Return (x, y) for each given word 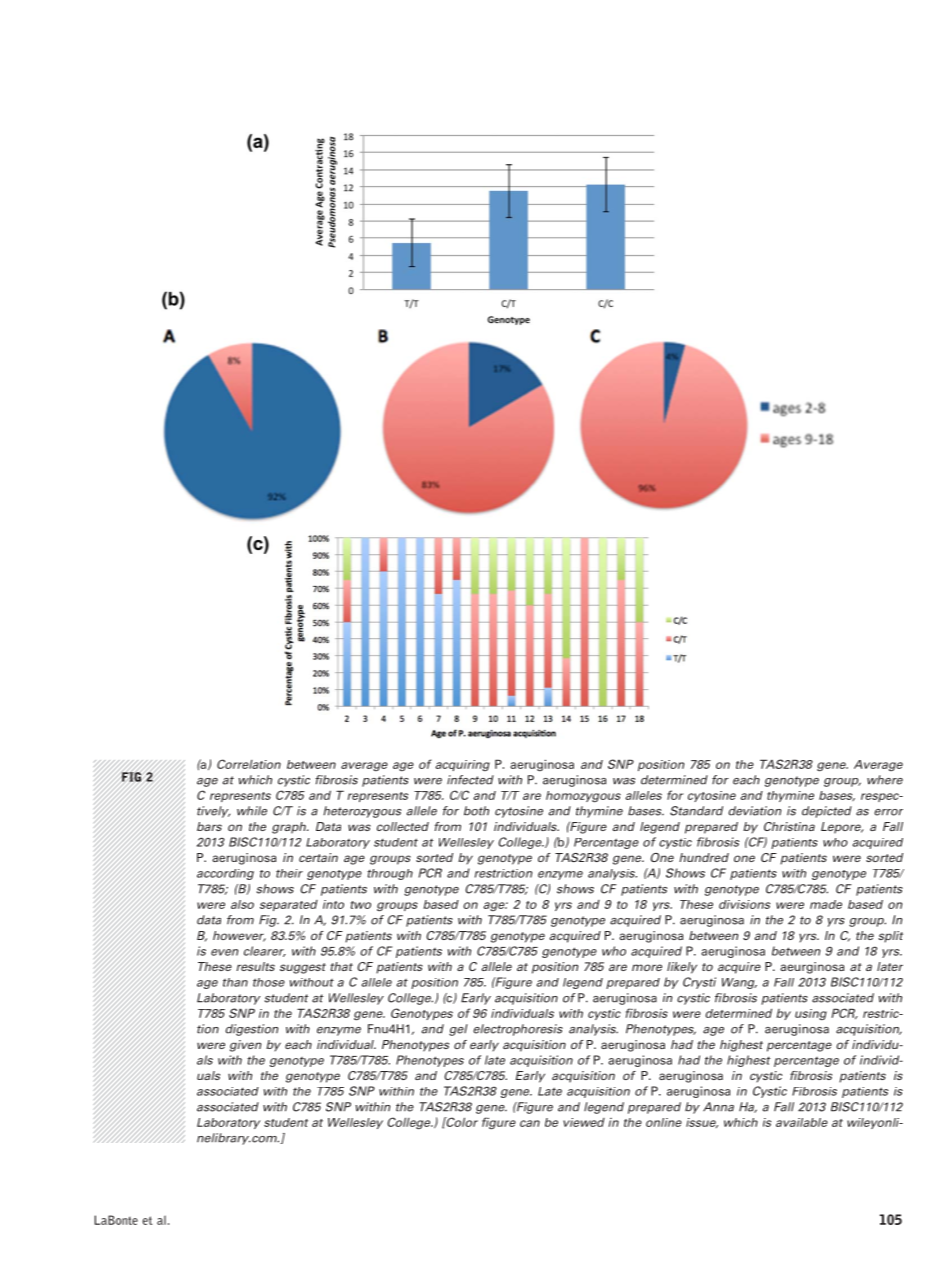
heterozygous (362, 812)
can (530, 1123)
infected (470, 780)
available (802, 1122)
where (885, 780)
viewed (584, 1122)
